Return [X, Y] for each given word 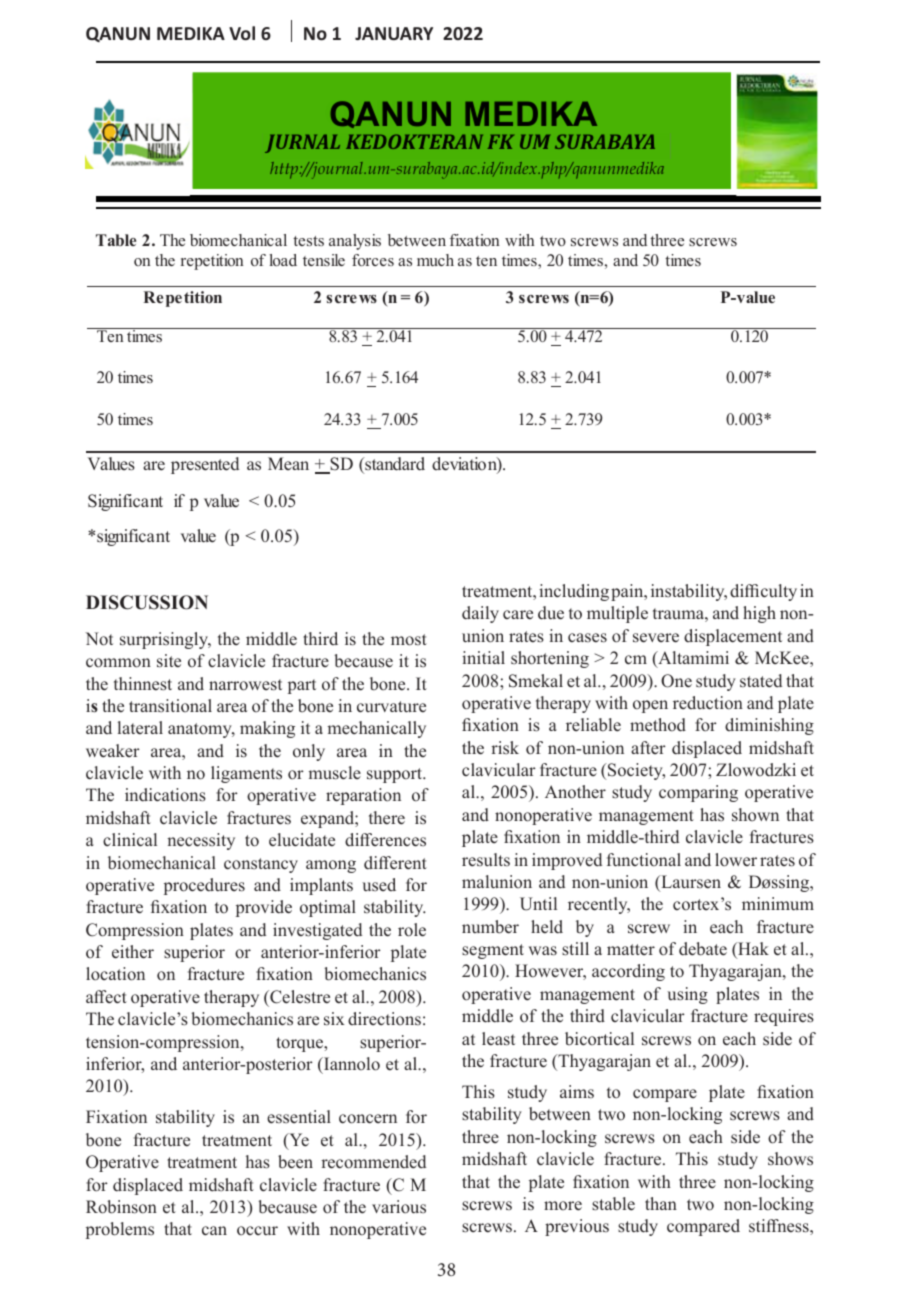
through [435, 750]
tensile [324, 260]
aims [577, 1091]
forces [373, 260]
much [435, 260]
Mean [288, 463]
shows [790, 1159]
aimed [610, 592]
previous [577, 1227]
